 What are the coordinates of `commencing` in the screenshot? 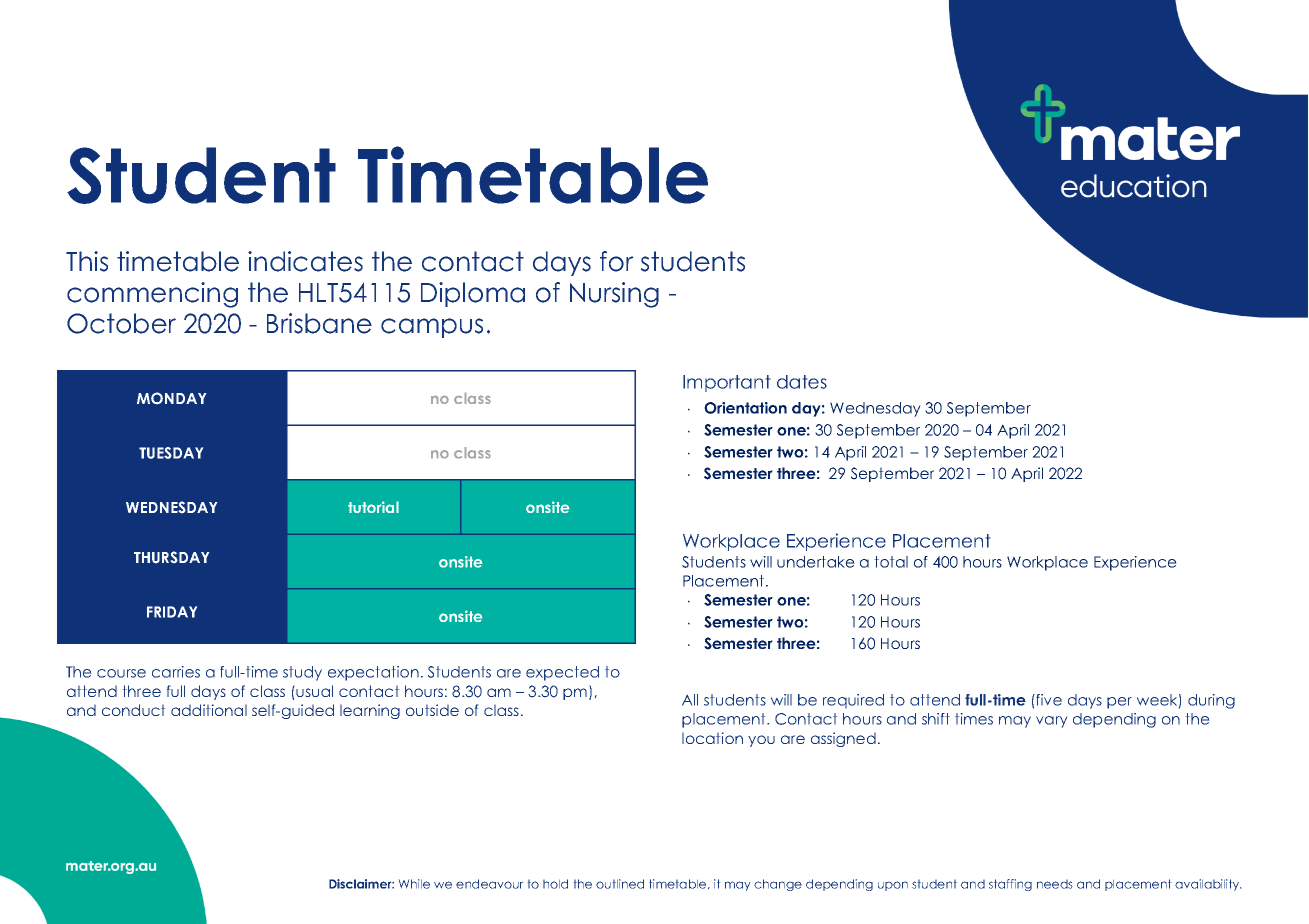 It's located at (152, 295).
